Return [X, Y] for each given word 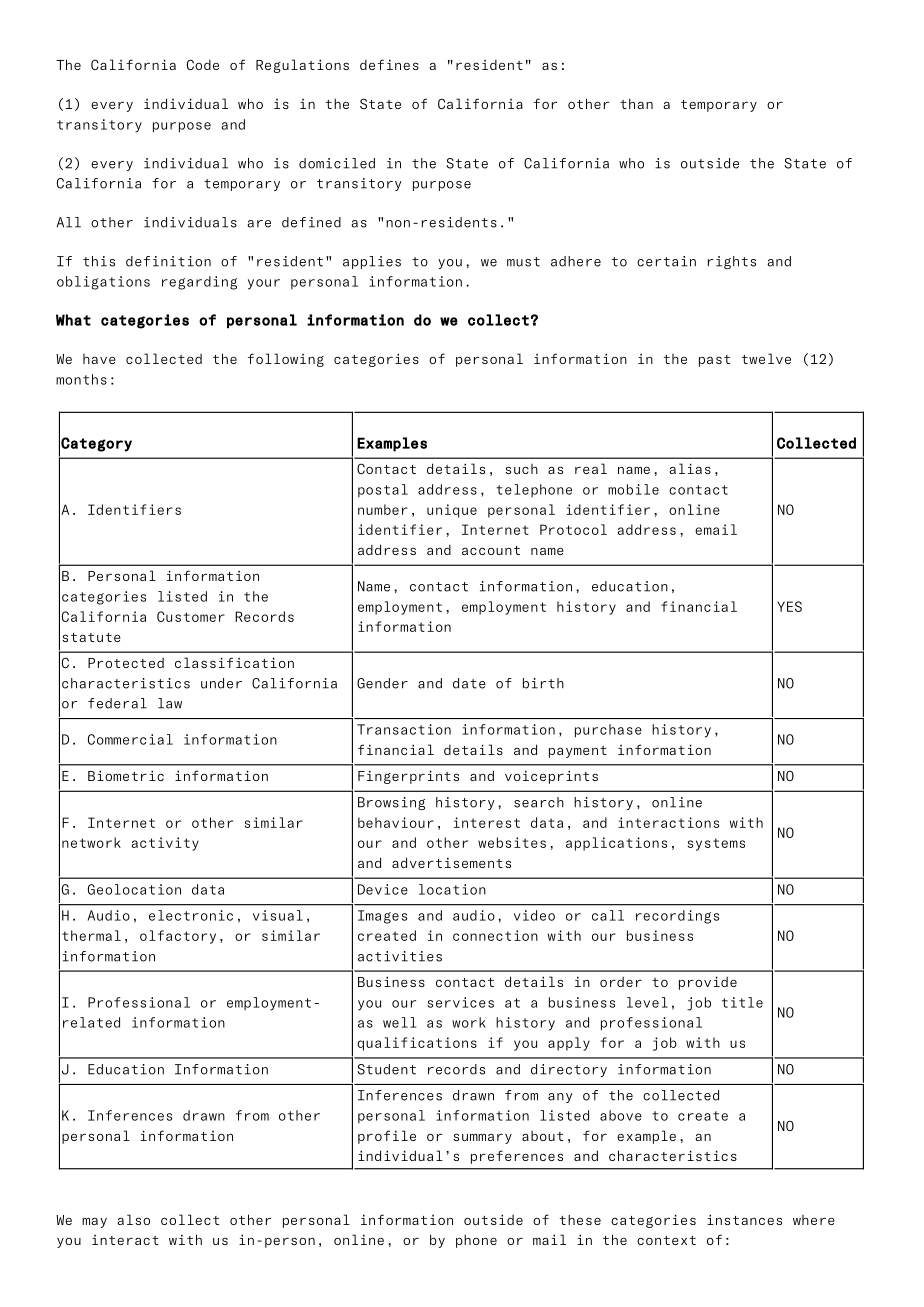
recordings [677, 917]
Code [203, 64]
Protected [126, 663]
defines [389, 64]
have [99, 359]
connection [495, 935]
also [133, 1219]
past [714, 361]
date [469, 683]
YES [789, 606]
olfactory [178, 937]
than [636, 103]
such [521, 469]
